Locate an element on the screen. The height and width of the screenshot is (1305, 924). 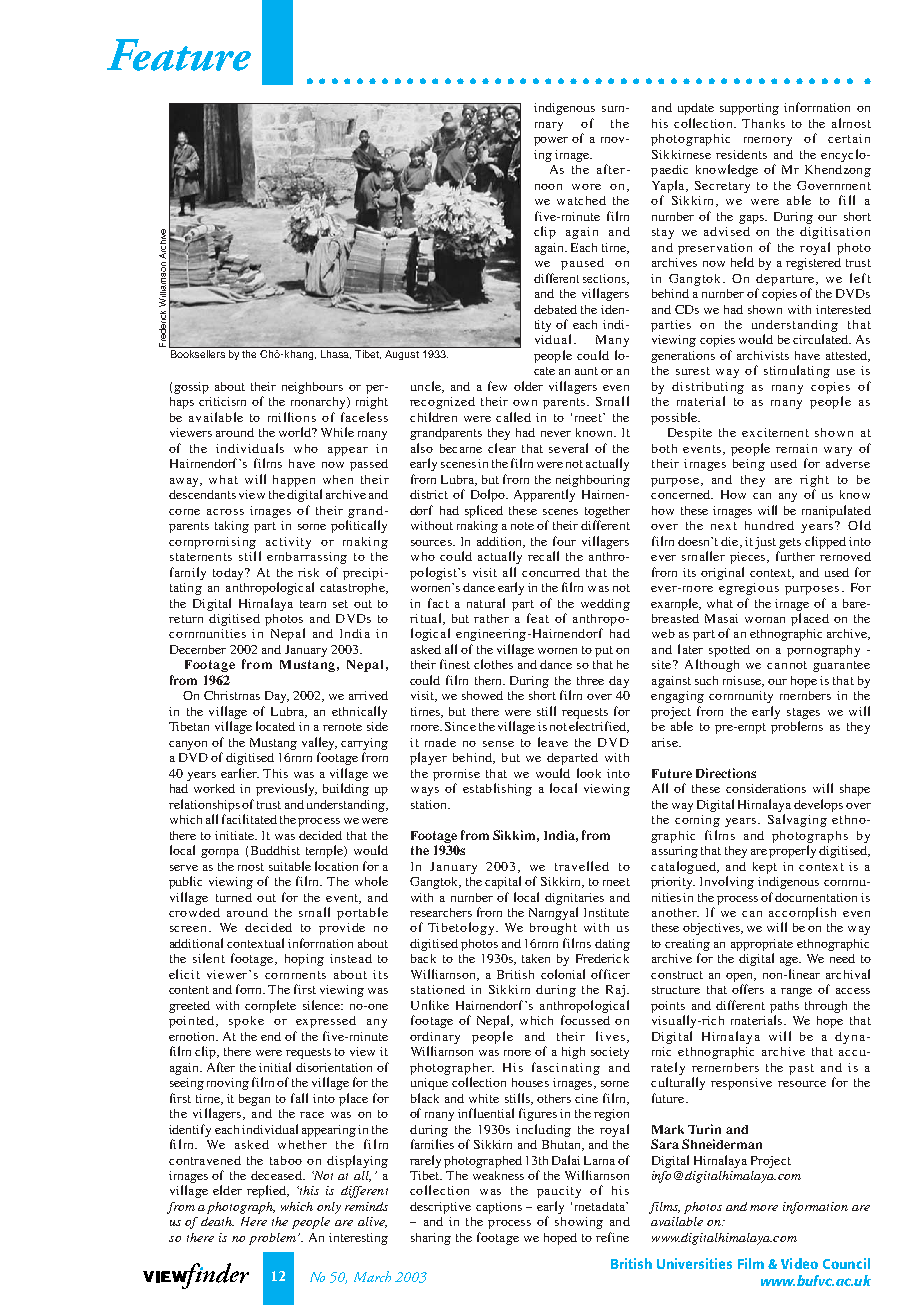
power is located at coordinates (551, 141).
